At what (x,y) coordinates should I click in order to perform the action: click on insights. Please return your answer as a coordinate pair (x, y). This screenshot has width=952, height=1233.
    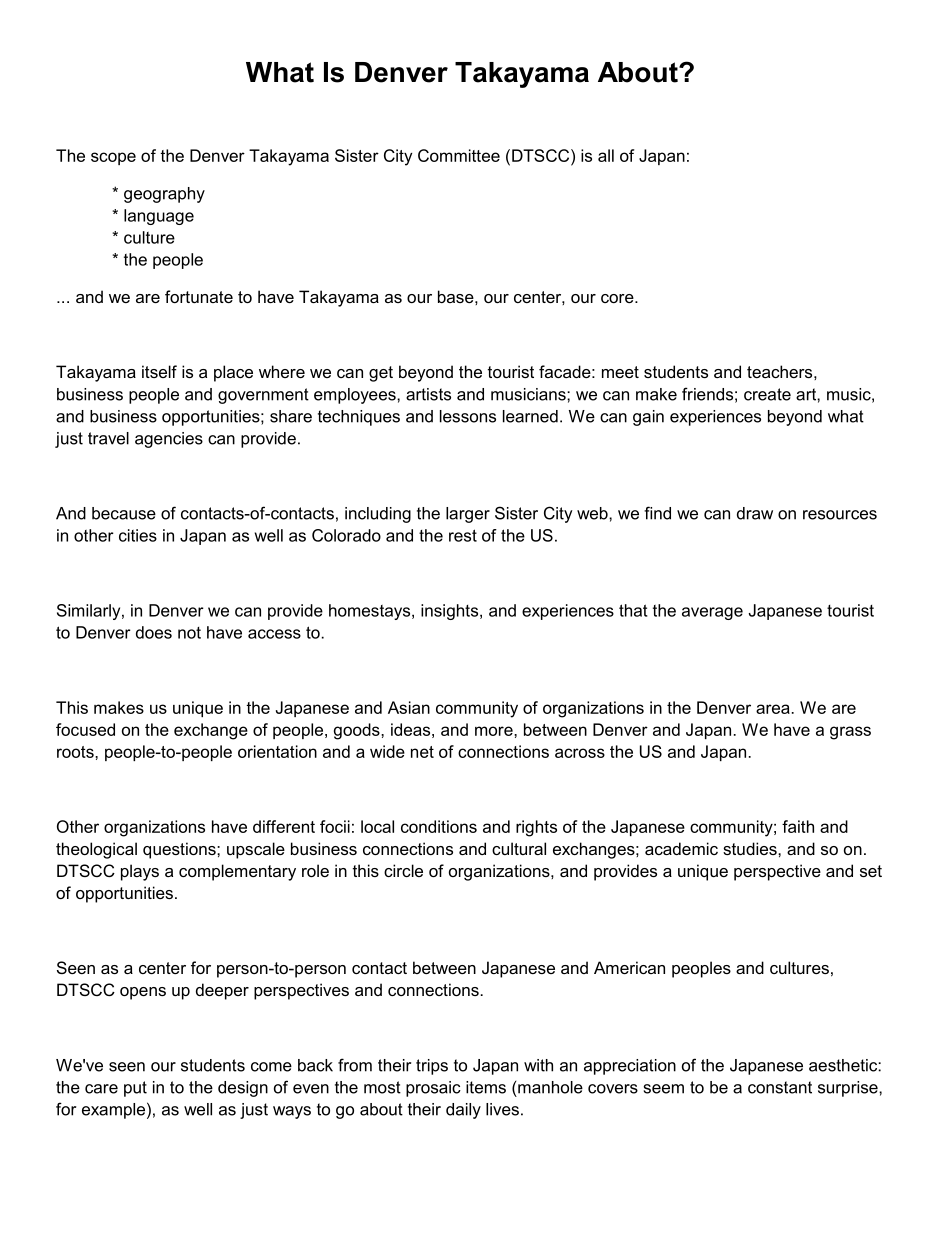
    Looking at the image, I should click on (451, 612).
